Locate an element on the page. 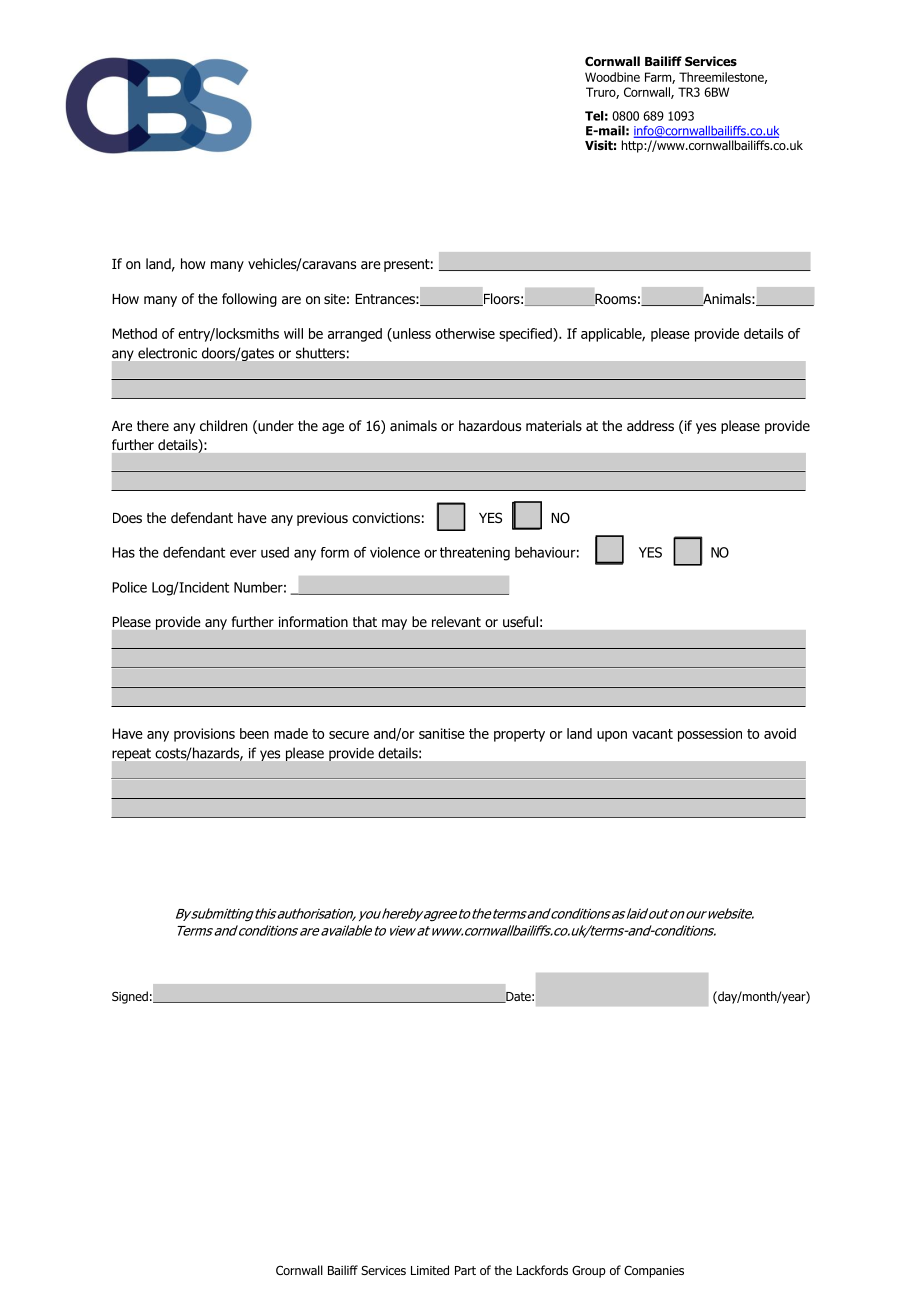 This page has width=924, height=1307. sanitise is located at coordinates (442, 733).
